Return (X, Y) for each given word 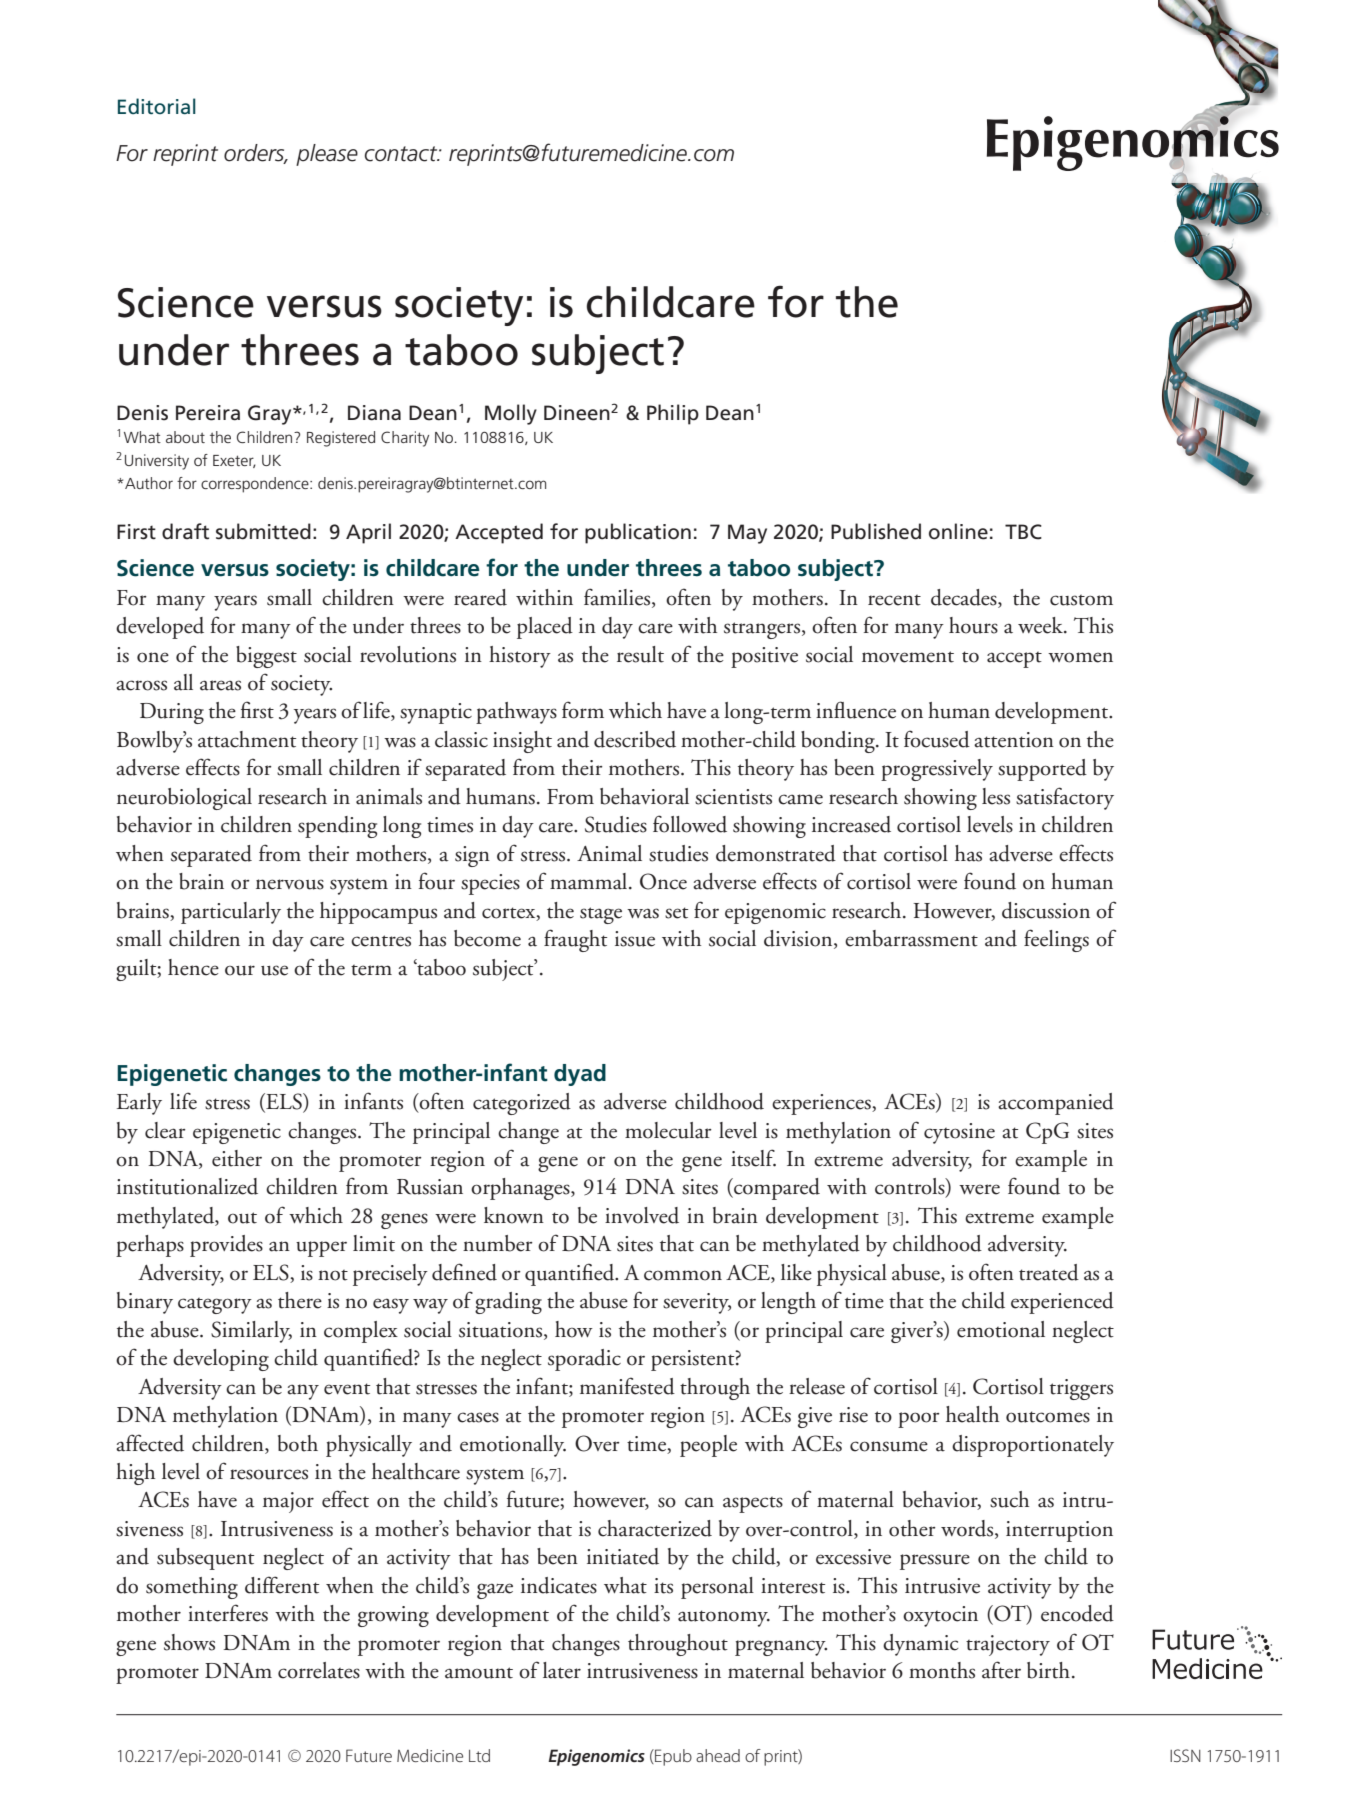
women (1080, 657)
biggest (266, 657)
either (237, 1158)
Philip (673, 414)
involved (642, 1215)
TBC (1023, 532)
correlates (319, 1670)
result (640, 654)
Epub (672, 1757)
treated (1049, 1272)
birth (1050, 1670)
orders (255, 154)
